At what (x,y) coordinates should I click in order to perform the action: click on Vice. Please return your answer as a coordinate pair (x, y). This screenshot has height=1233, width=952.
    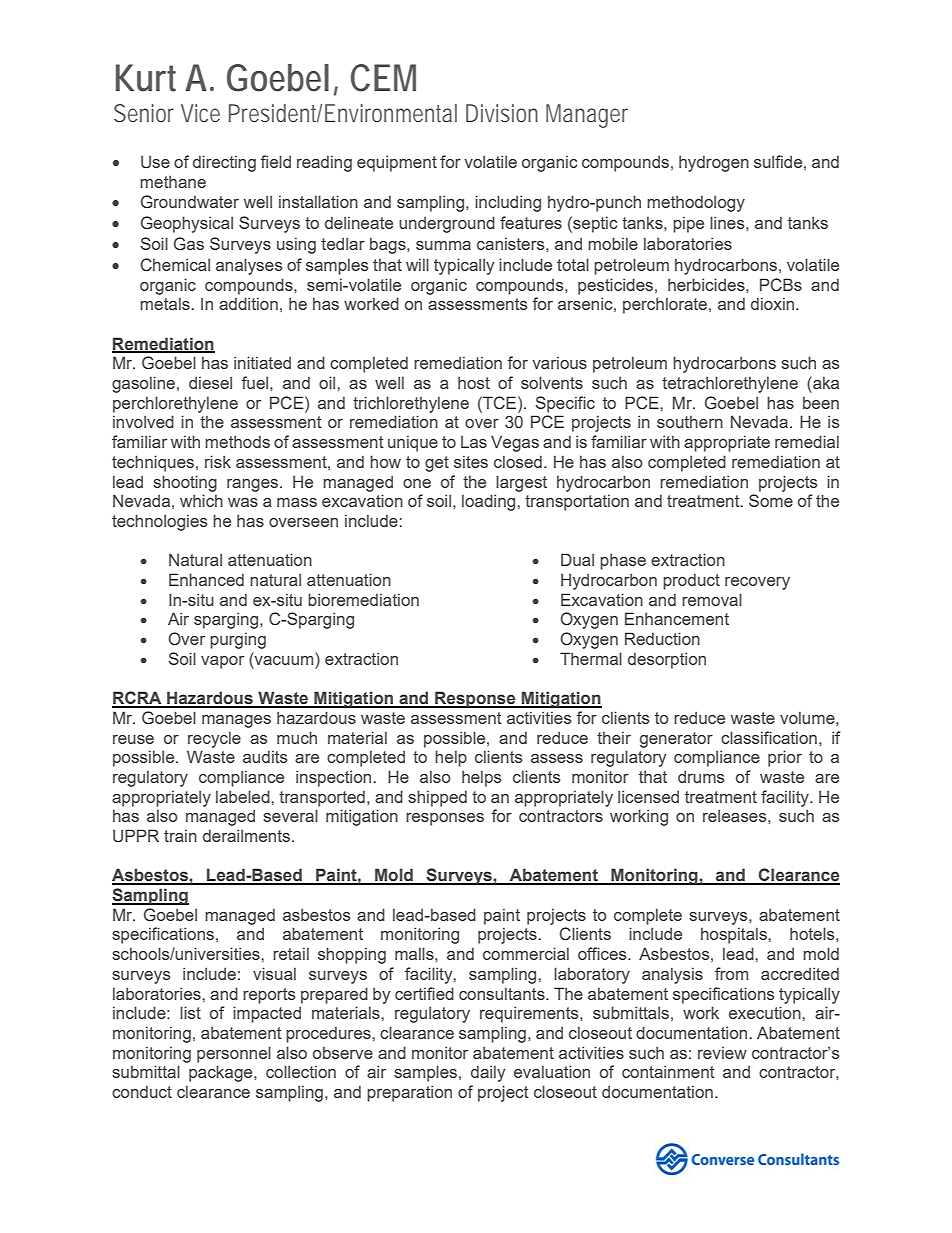
    Looking at the image, I should click on (200, 113).
